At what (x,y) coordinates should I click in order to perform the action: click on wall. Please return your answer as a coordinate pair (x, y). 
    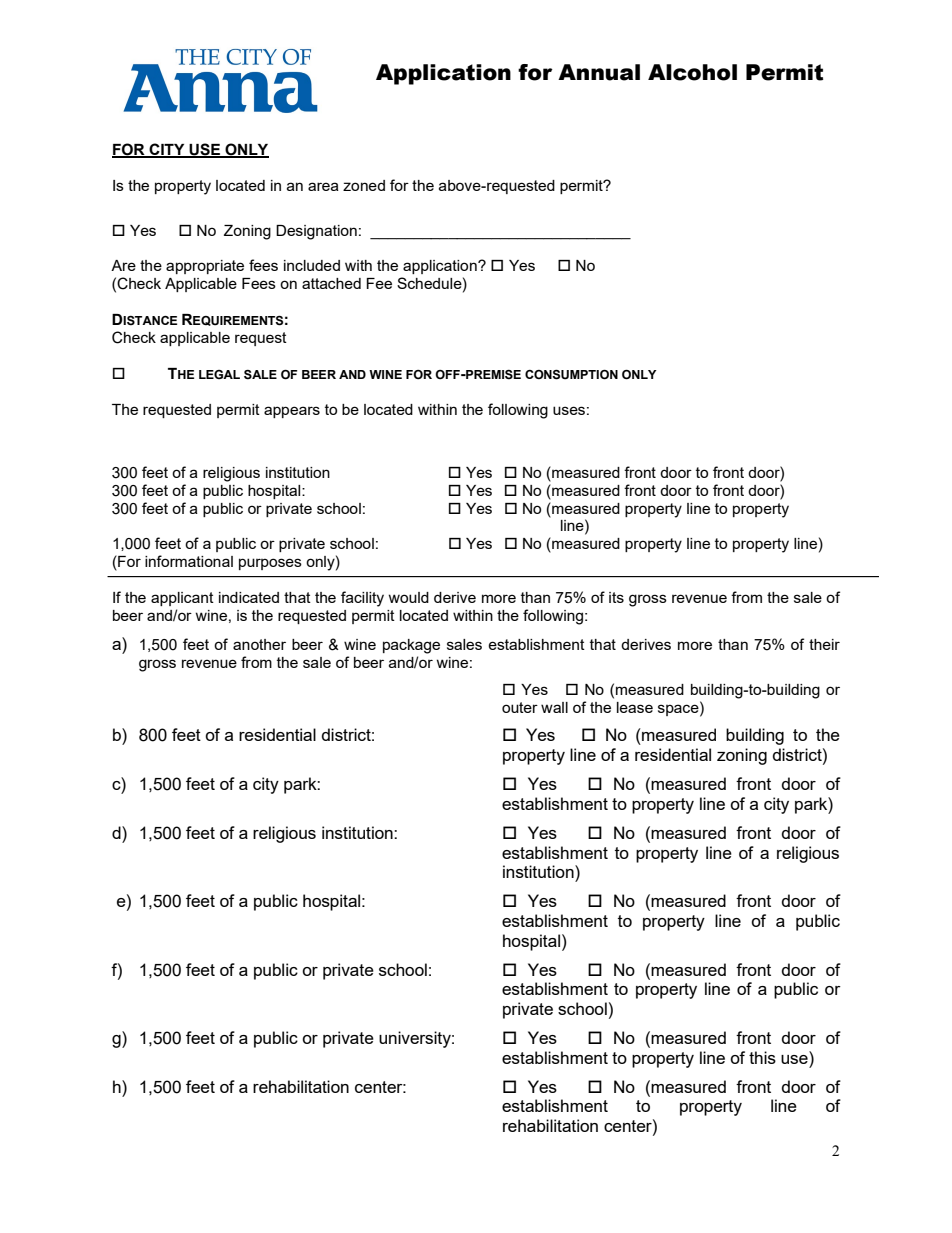
    Looking at the image, I should click on (554, 707).
